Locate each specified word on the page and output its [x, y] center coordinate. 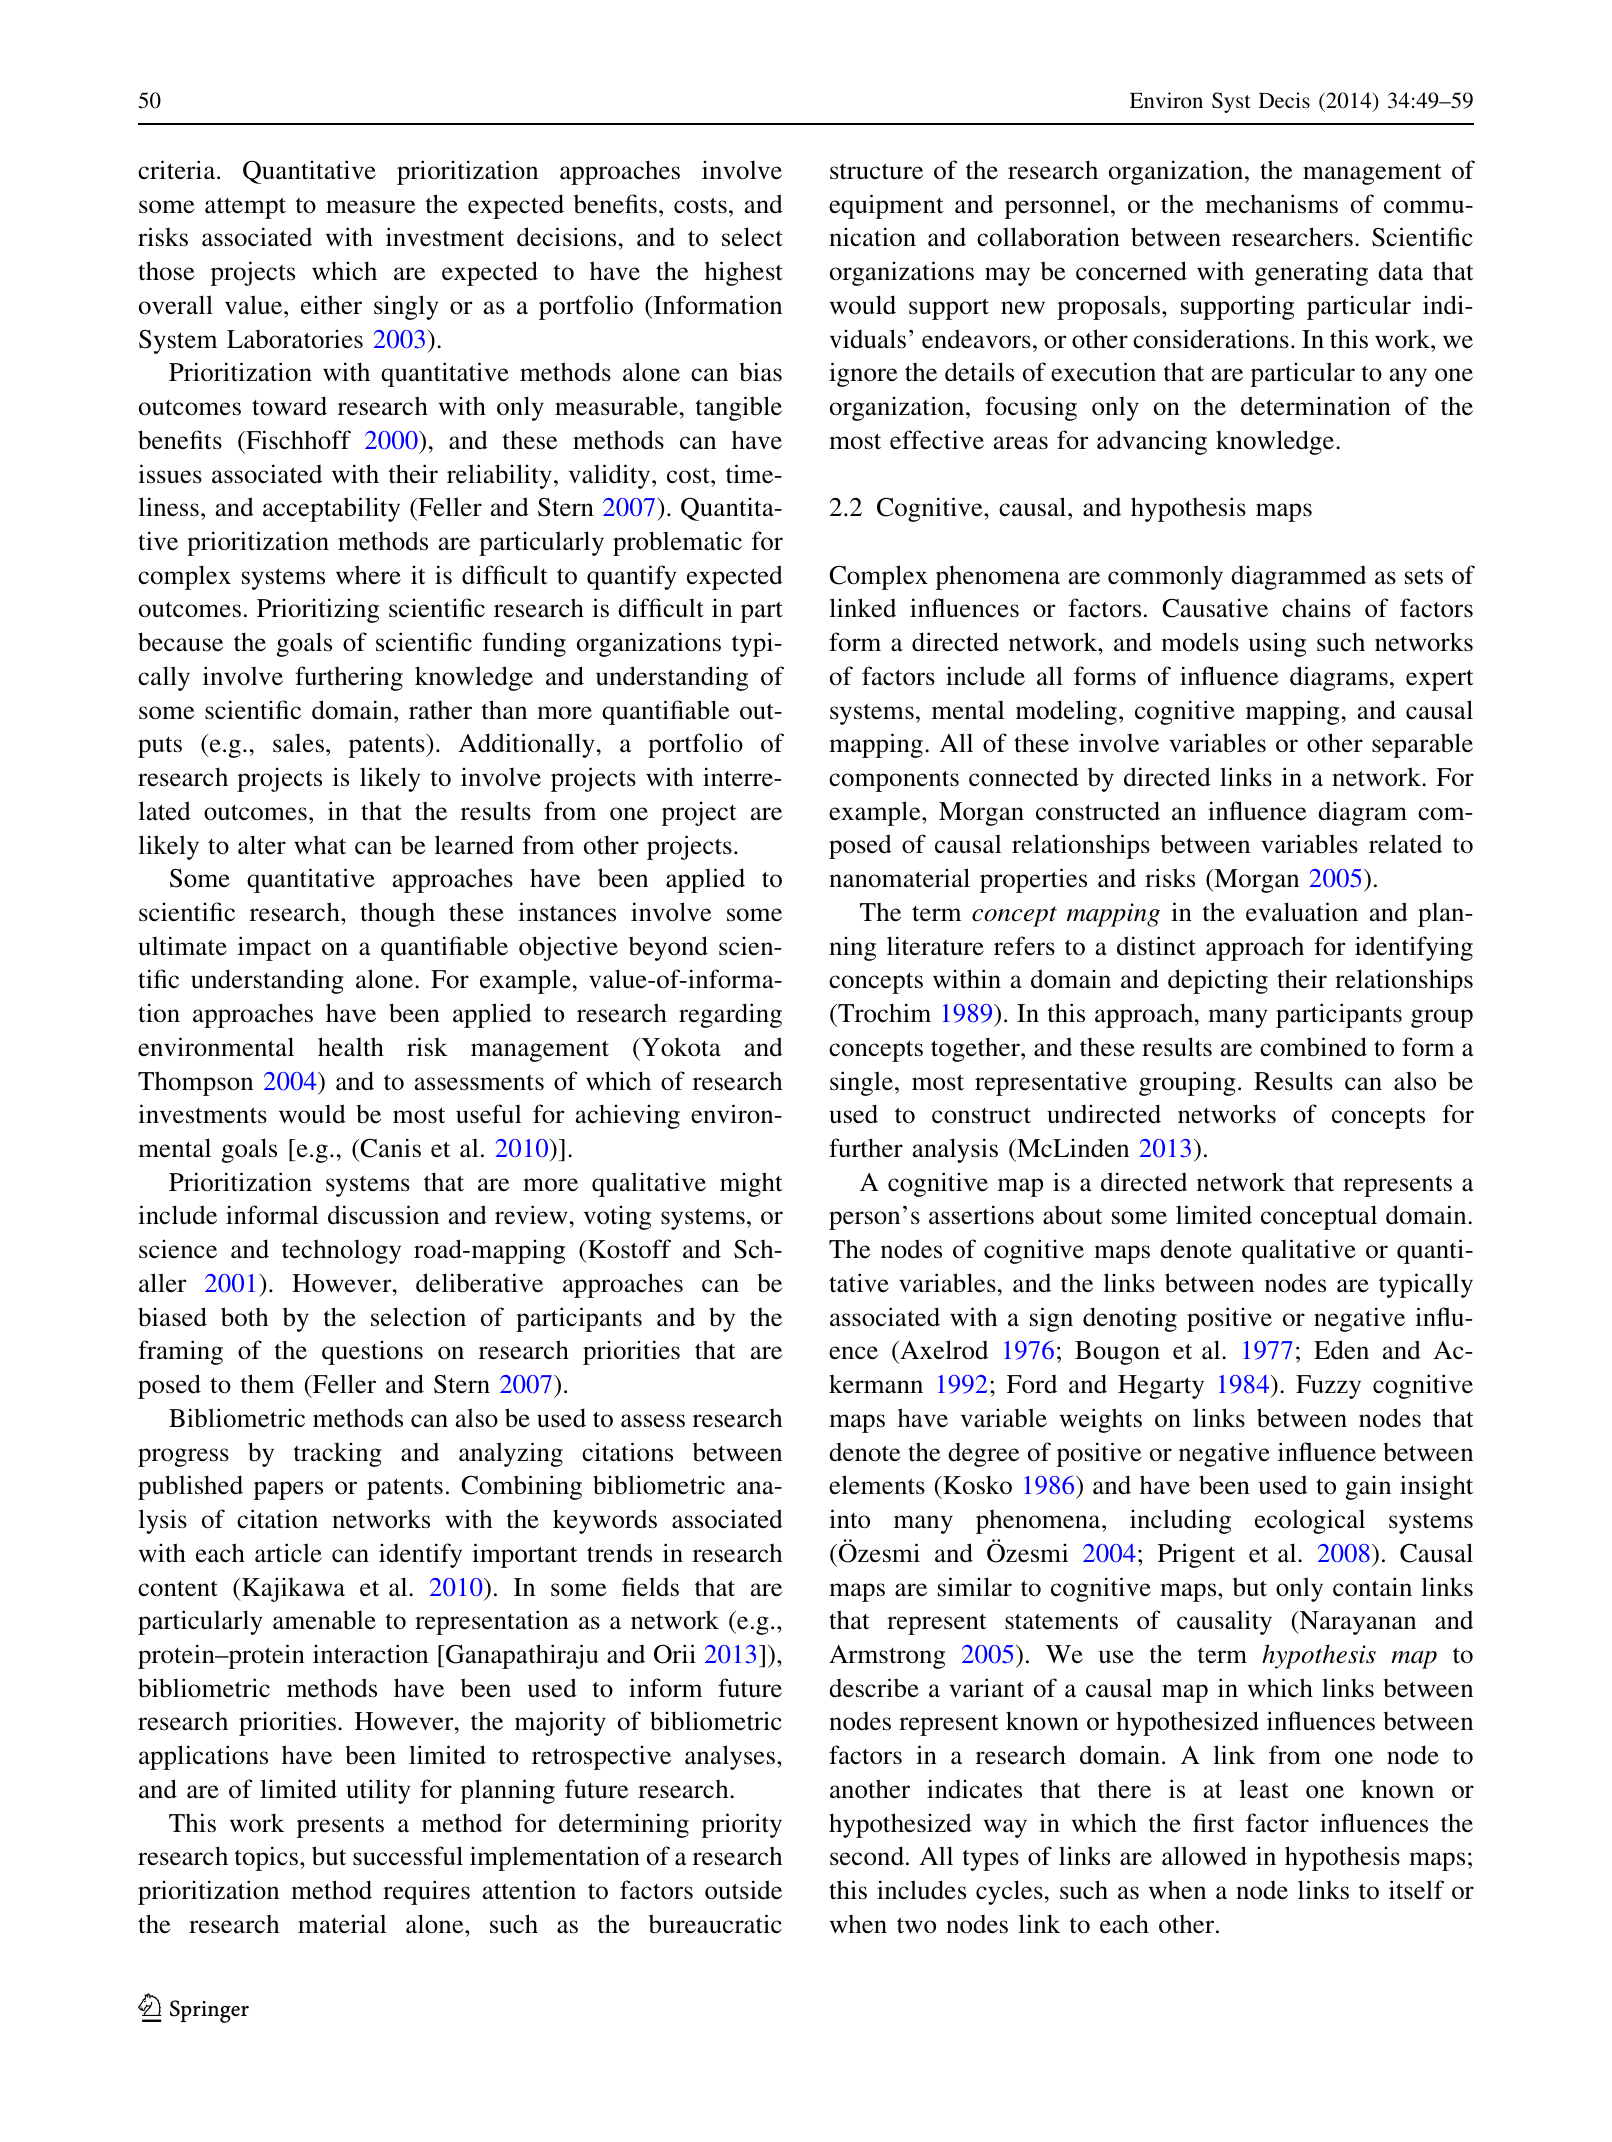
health [351, 1047]
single [861, 1083]
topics [266, 1858]
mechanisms [1271, 204]
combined [1313, 1047]
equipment [886, 206]
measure [370, 207]
